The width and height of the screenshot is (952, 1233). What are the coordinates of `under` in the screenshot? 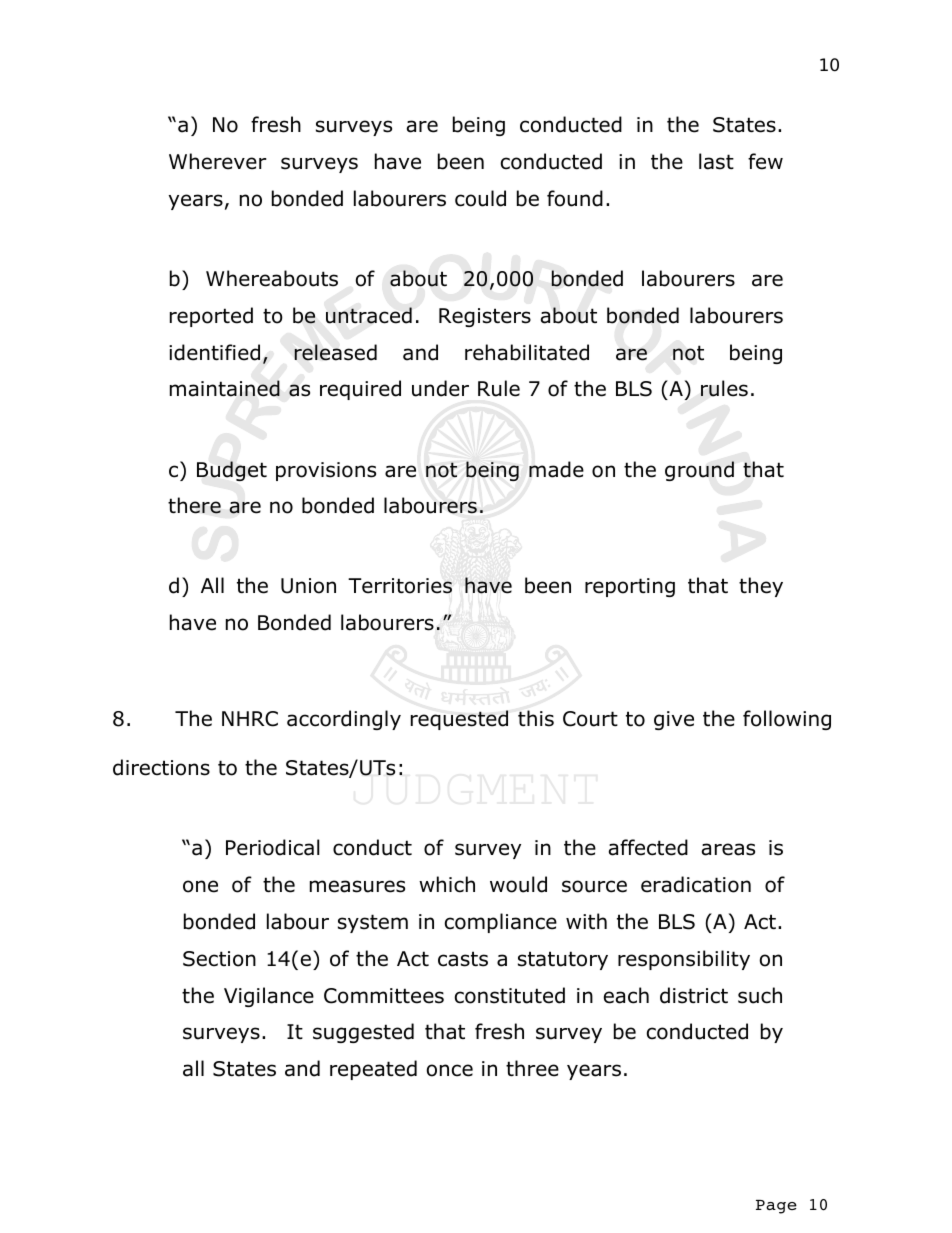 It's located at (440, 388).
